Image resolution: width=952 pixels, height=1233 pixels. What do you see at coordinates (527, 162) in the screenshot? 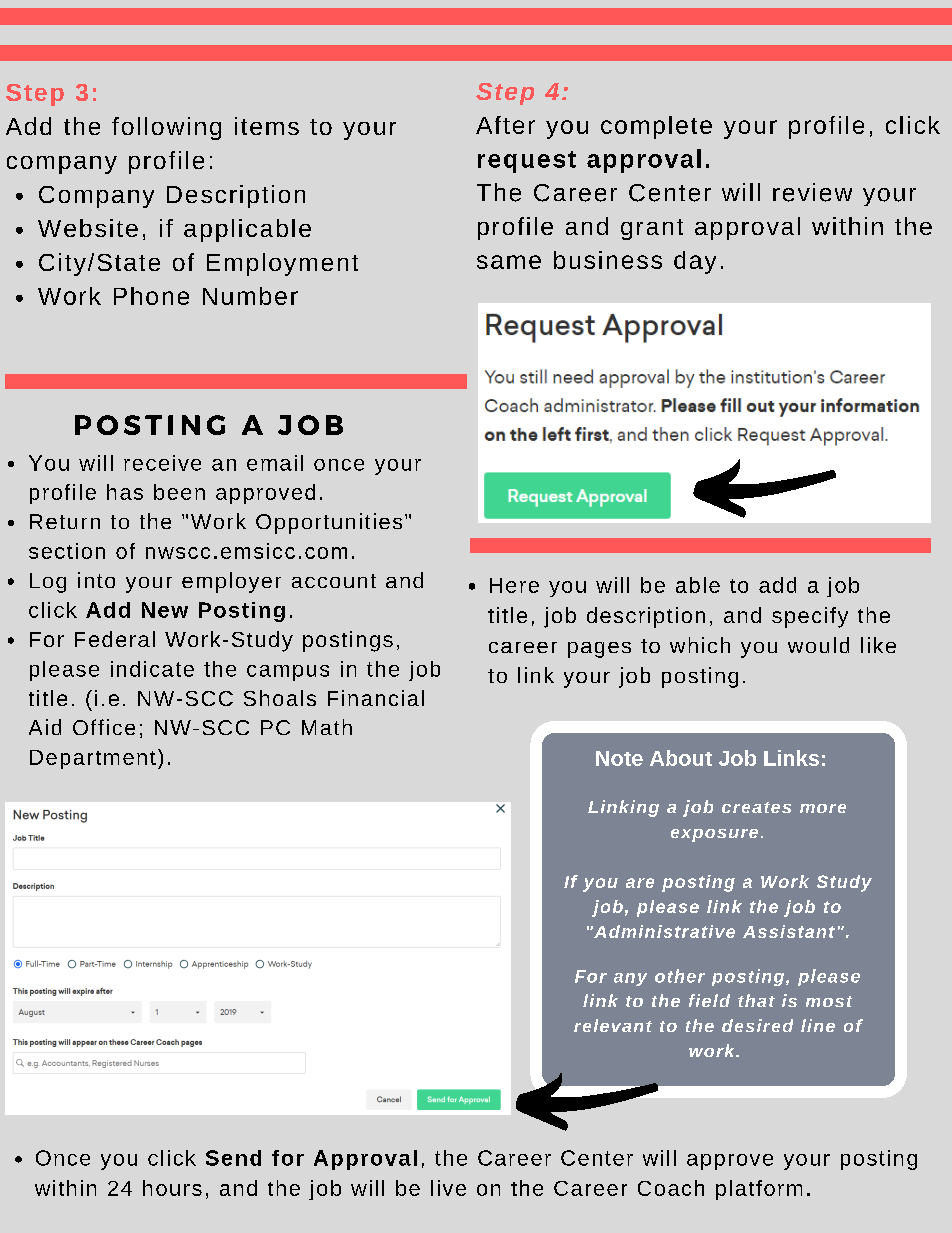
I see `request` at bounding box center [527, 162].
